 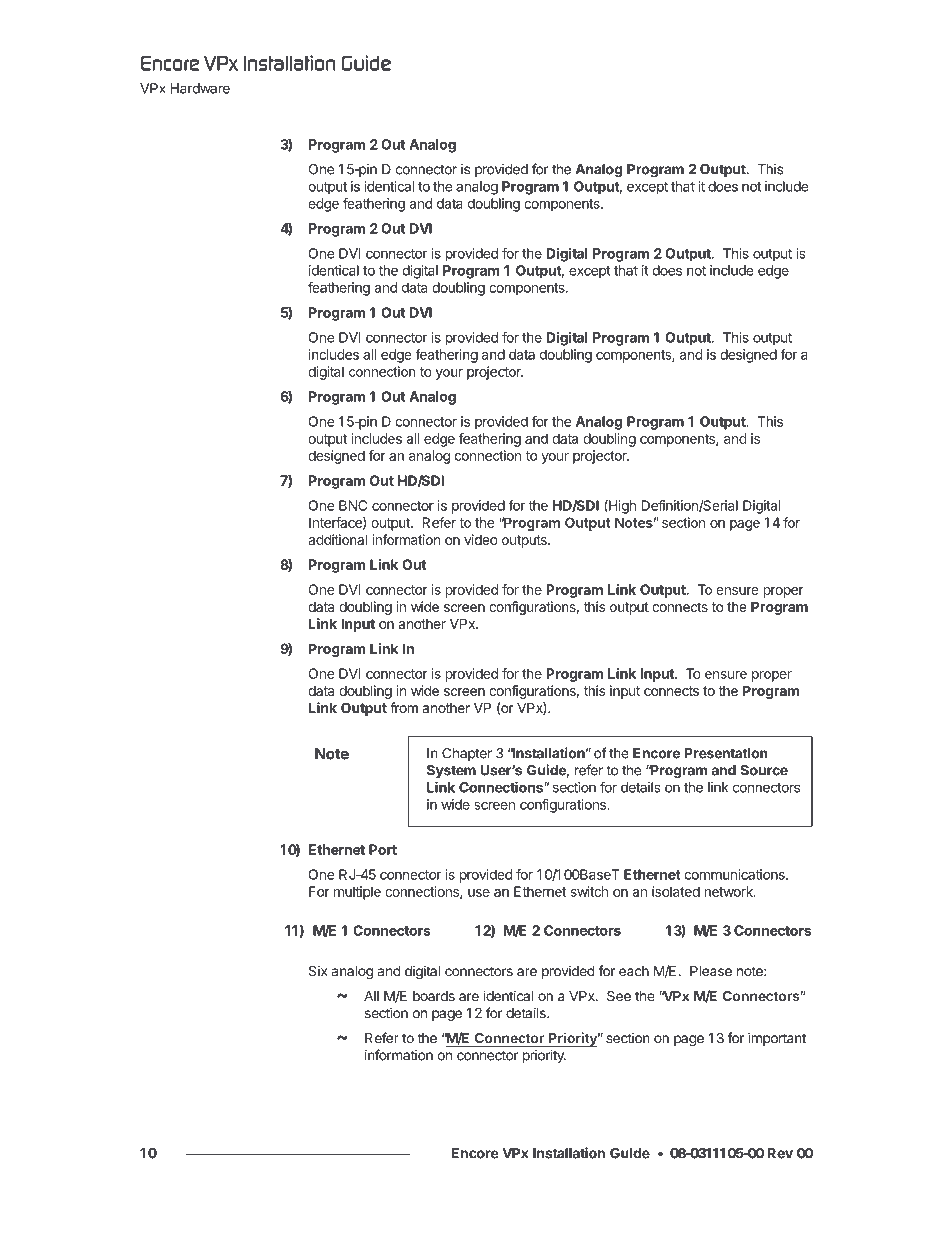 What do you see at coordinates (780, 1153) in the document?
I see `Rev` at bounding box center [780, 1153].
